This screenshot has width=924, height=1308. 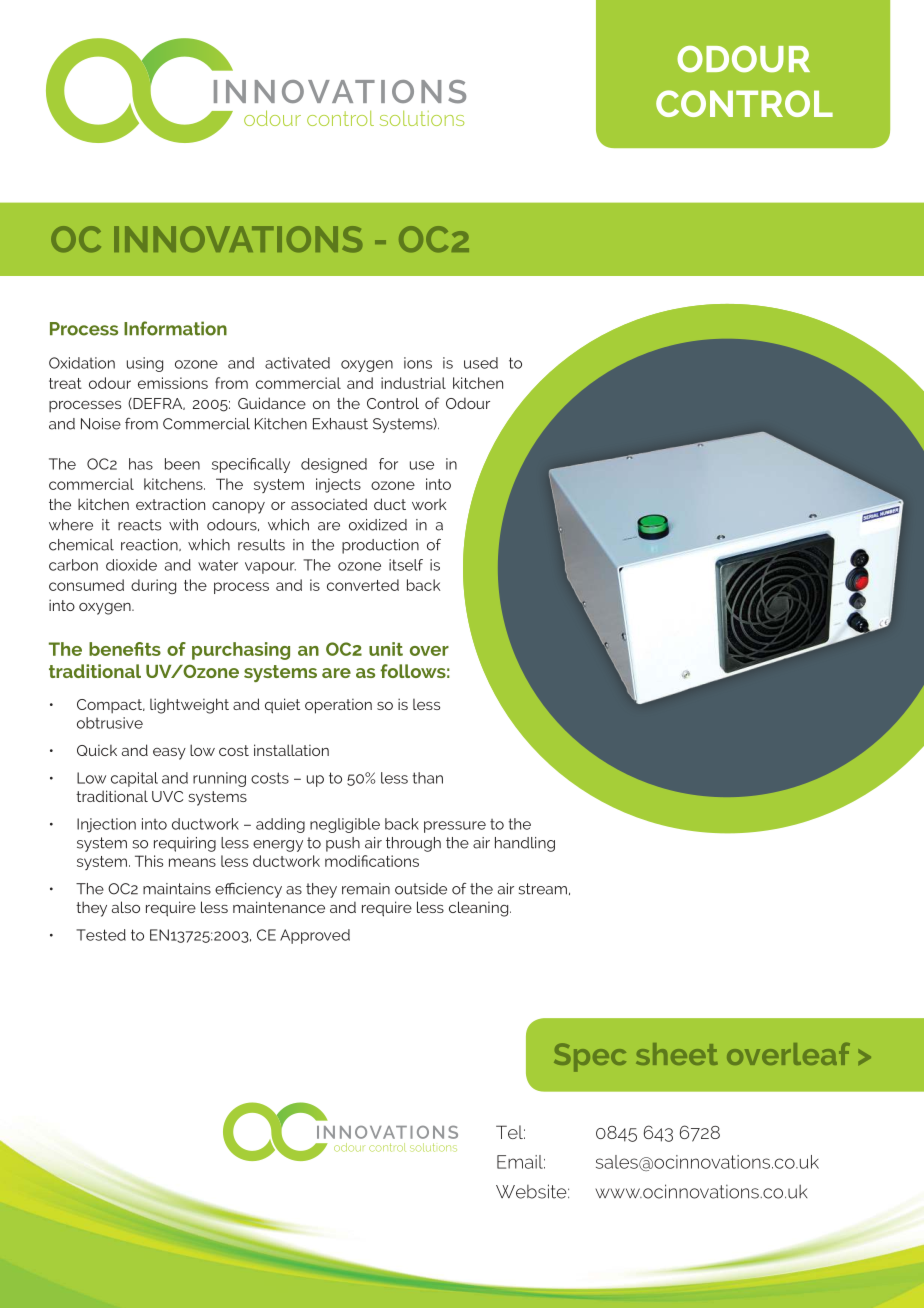 I want to click on using, so click(x=145, y=364).
